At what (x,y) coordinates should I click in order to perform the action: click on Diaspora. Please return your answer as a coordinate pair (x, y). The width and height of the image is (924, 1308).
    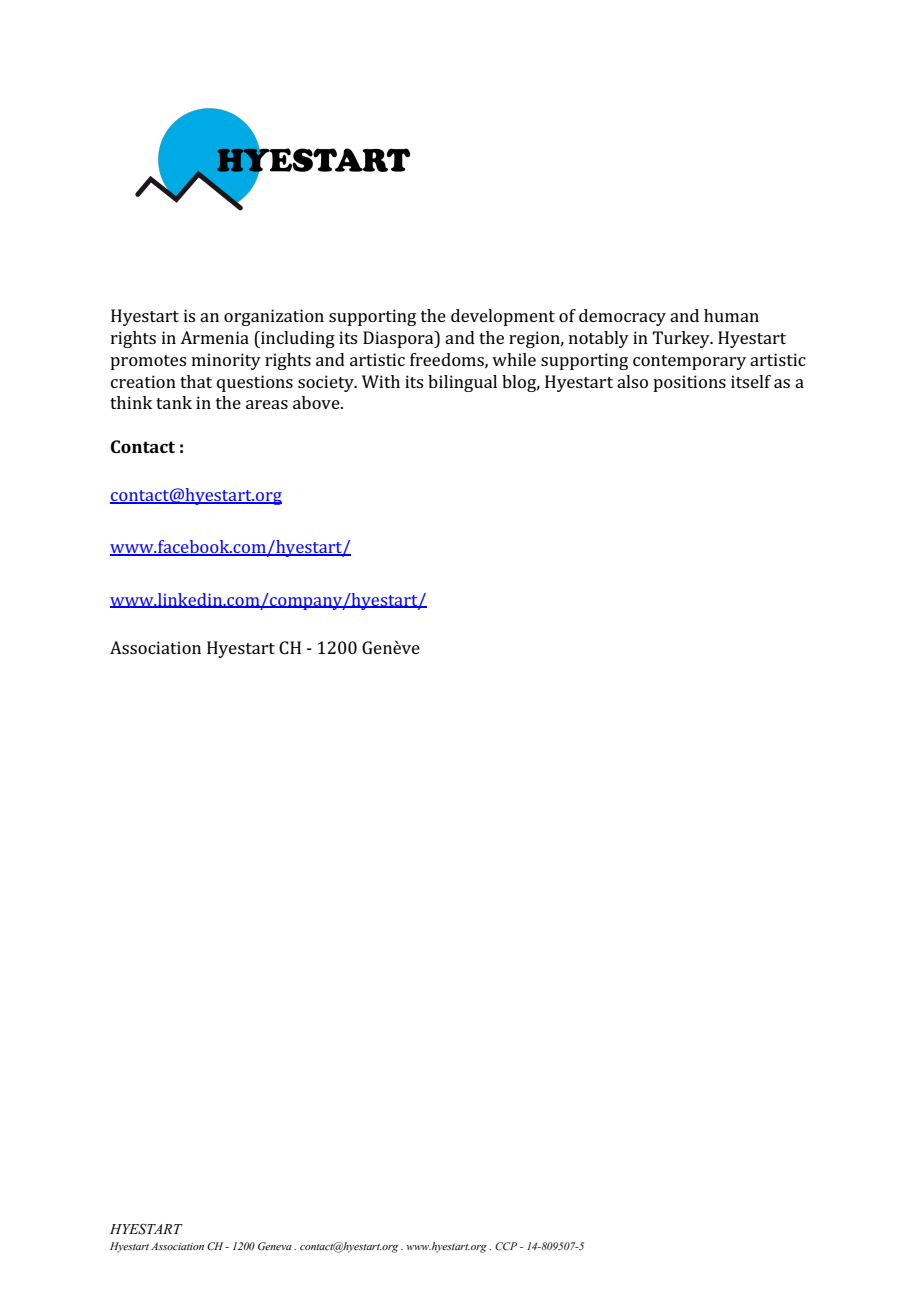
    Looking at the image, I should click on (399, 339).
